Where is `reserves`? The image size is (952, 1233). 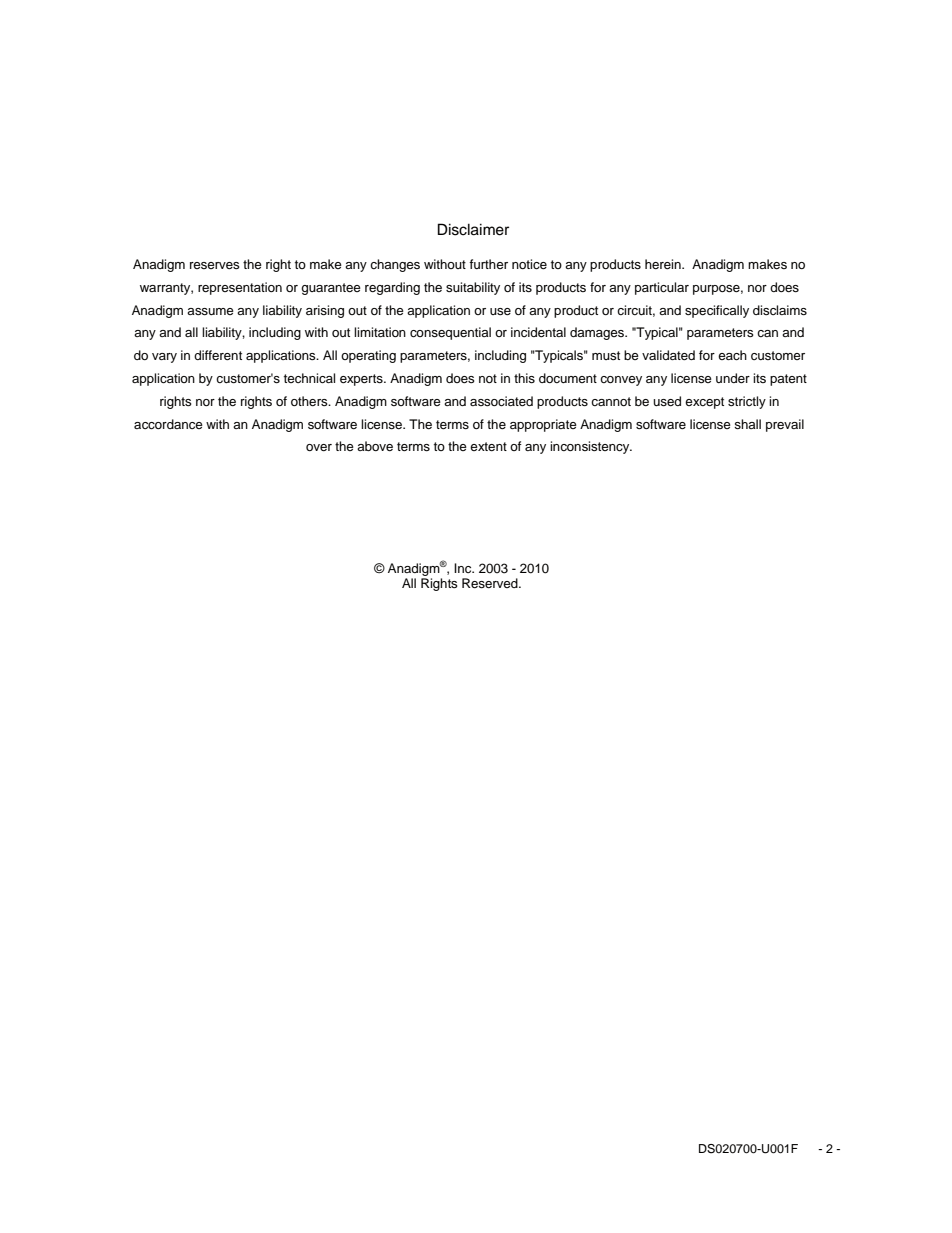 reserves is located at coordinates (215, 265).
